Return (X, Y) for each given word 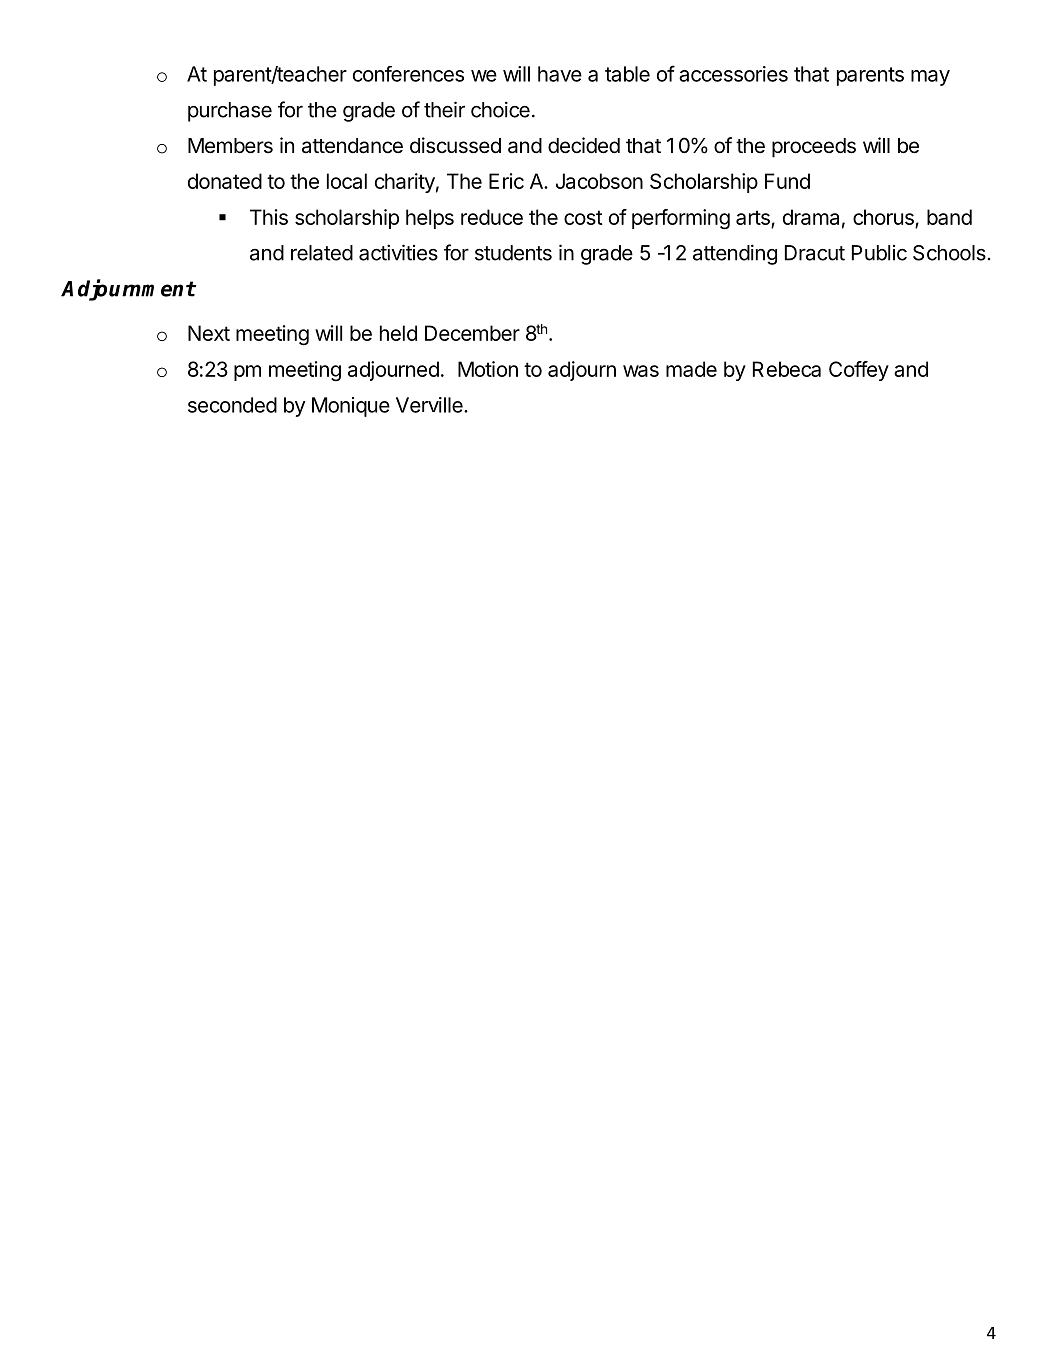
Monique (351, 407)
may (930, 78)
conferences (408, 74)
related (322, 253)
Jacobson (599, 181)
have (560, 74)
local (347, 181)
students (513, 253)
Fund (787, 181)
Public (879, 253)
